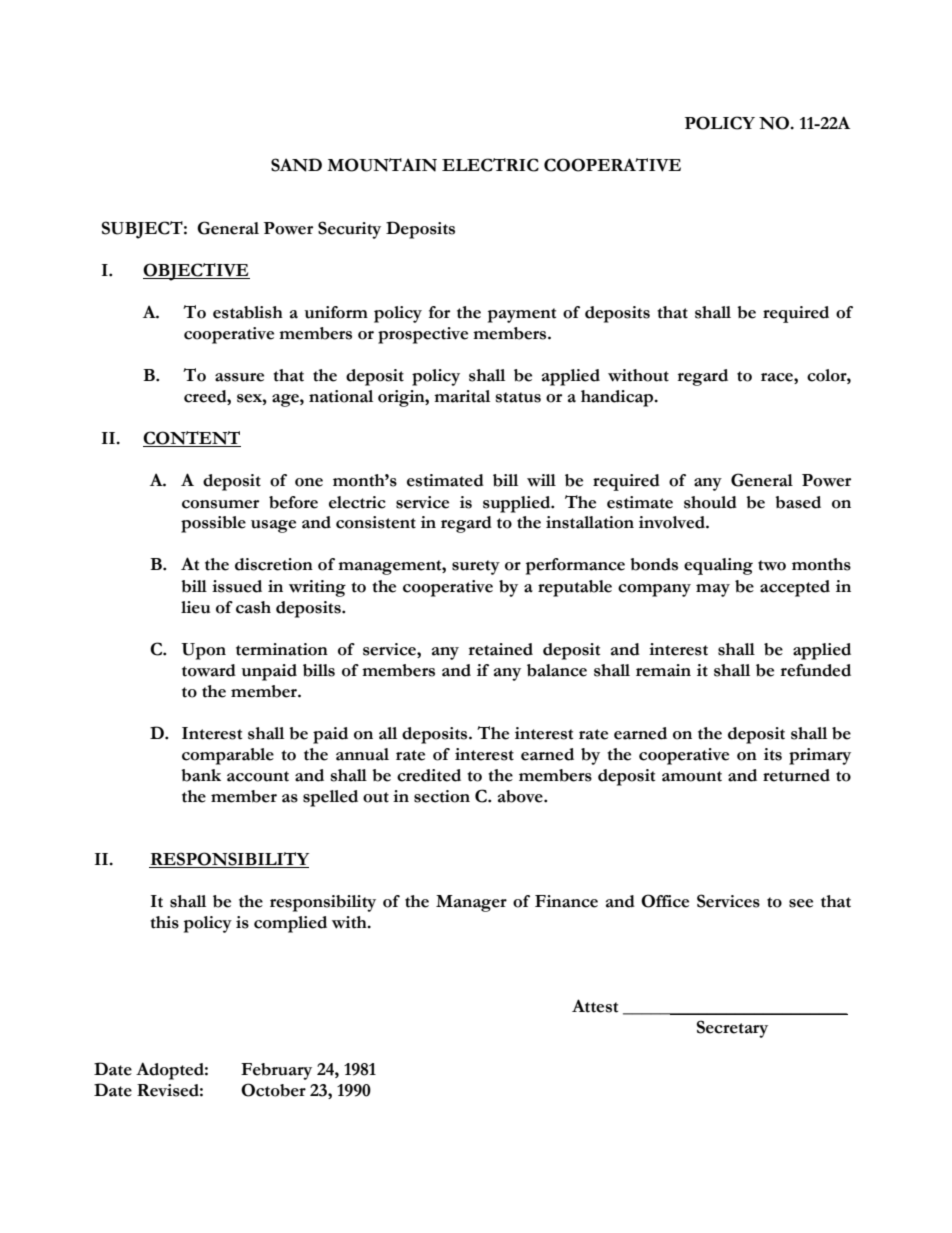 Image resolution: width=952 pixels, height=1233 pixels. I want to click on see, so click(801, 903).
